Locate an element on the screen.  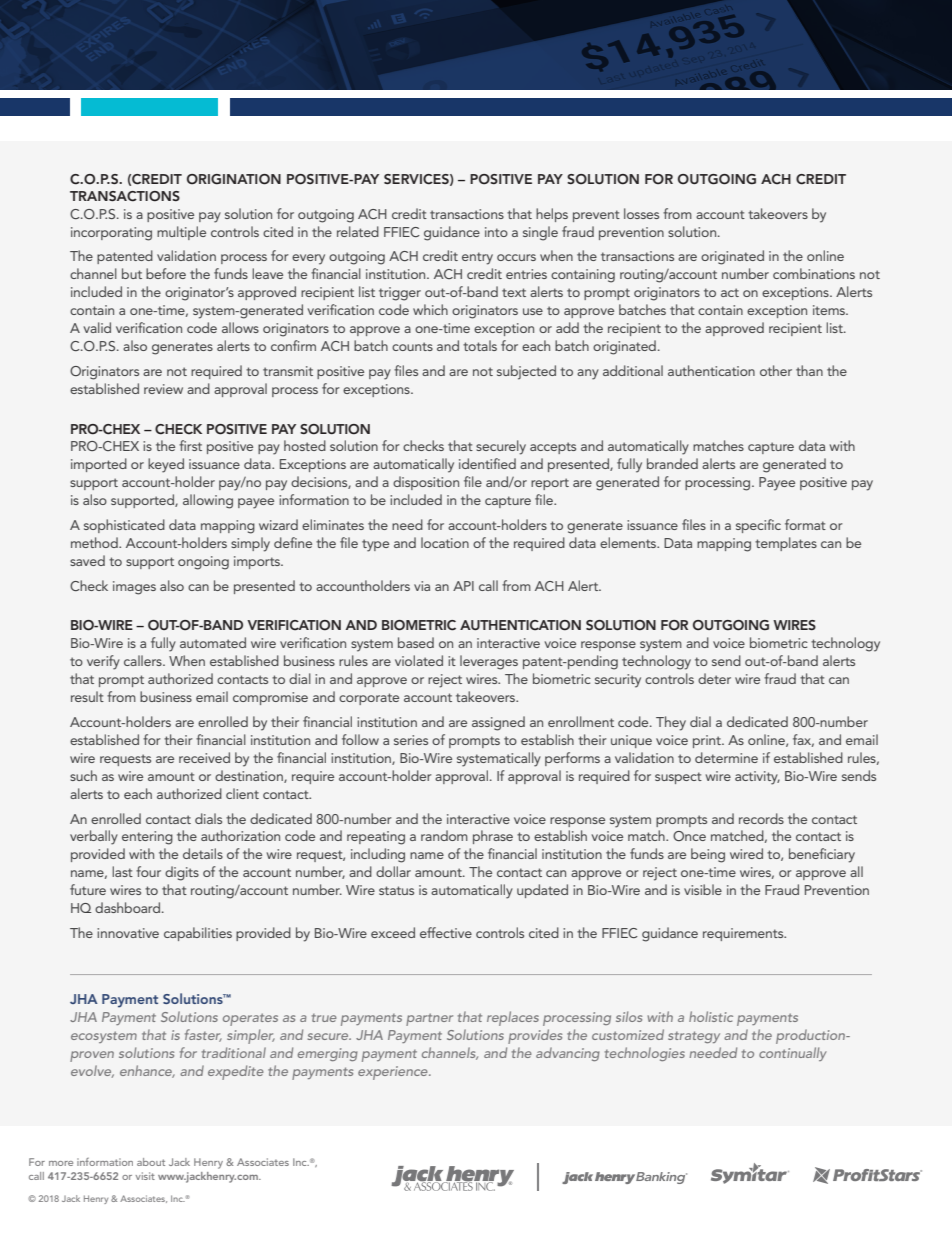
violated is located at coordinates (419, 660).
